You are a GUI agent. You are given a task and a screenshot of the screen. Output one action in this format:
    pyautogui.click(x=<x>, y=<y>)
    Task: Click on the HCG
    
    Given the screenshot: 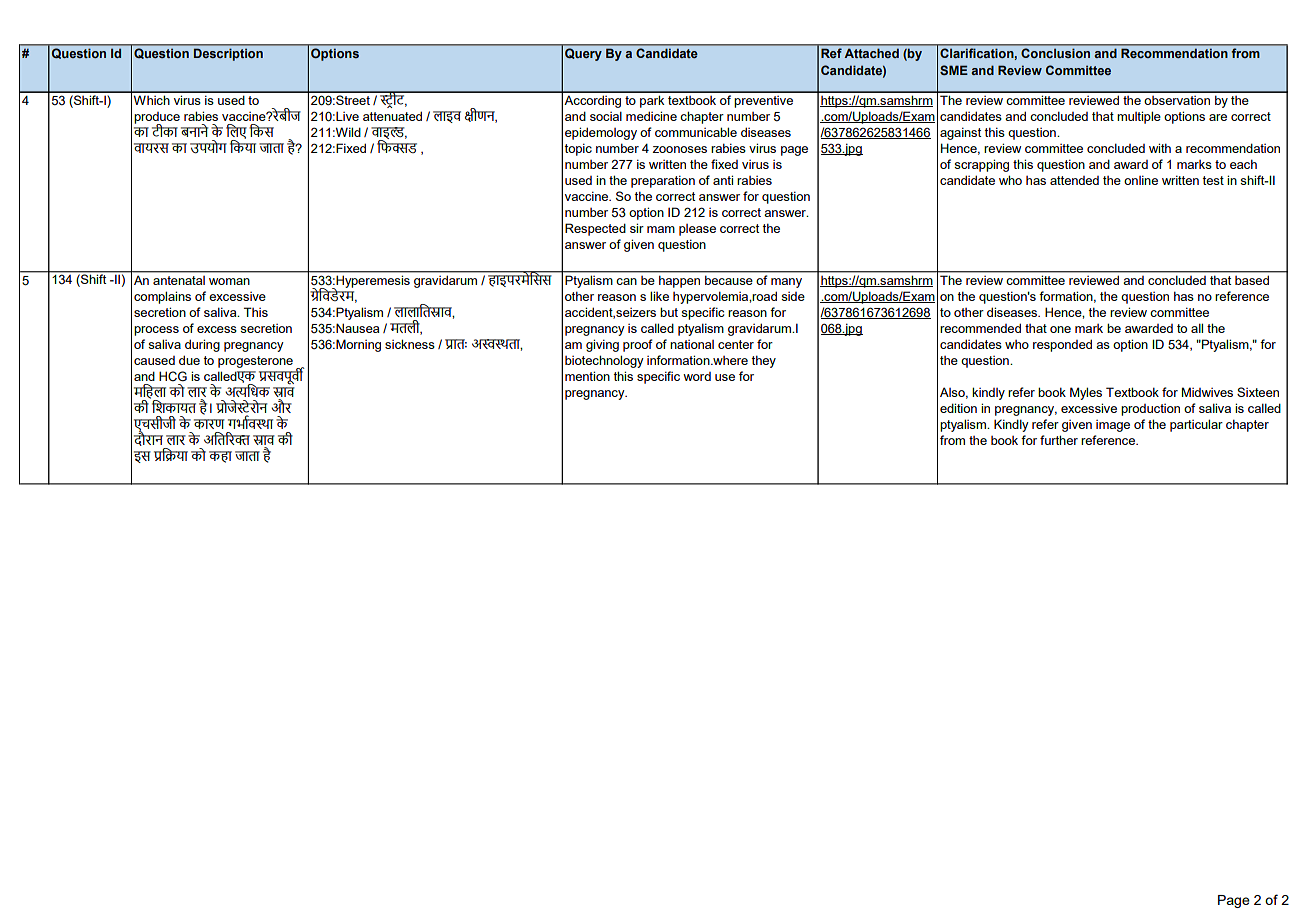 What is the action you would take?
    pyautogui.click(x=173, y=376)
